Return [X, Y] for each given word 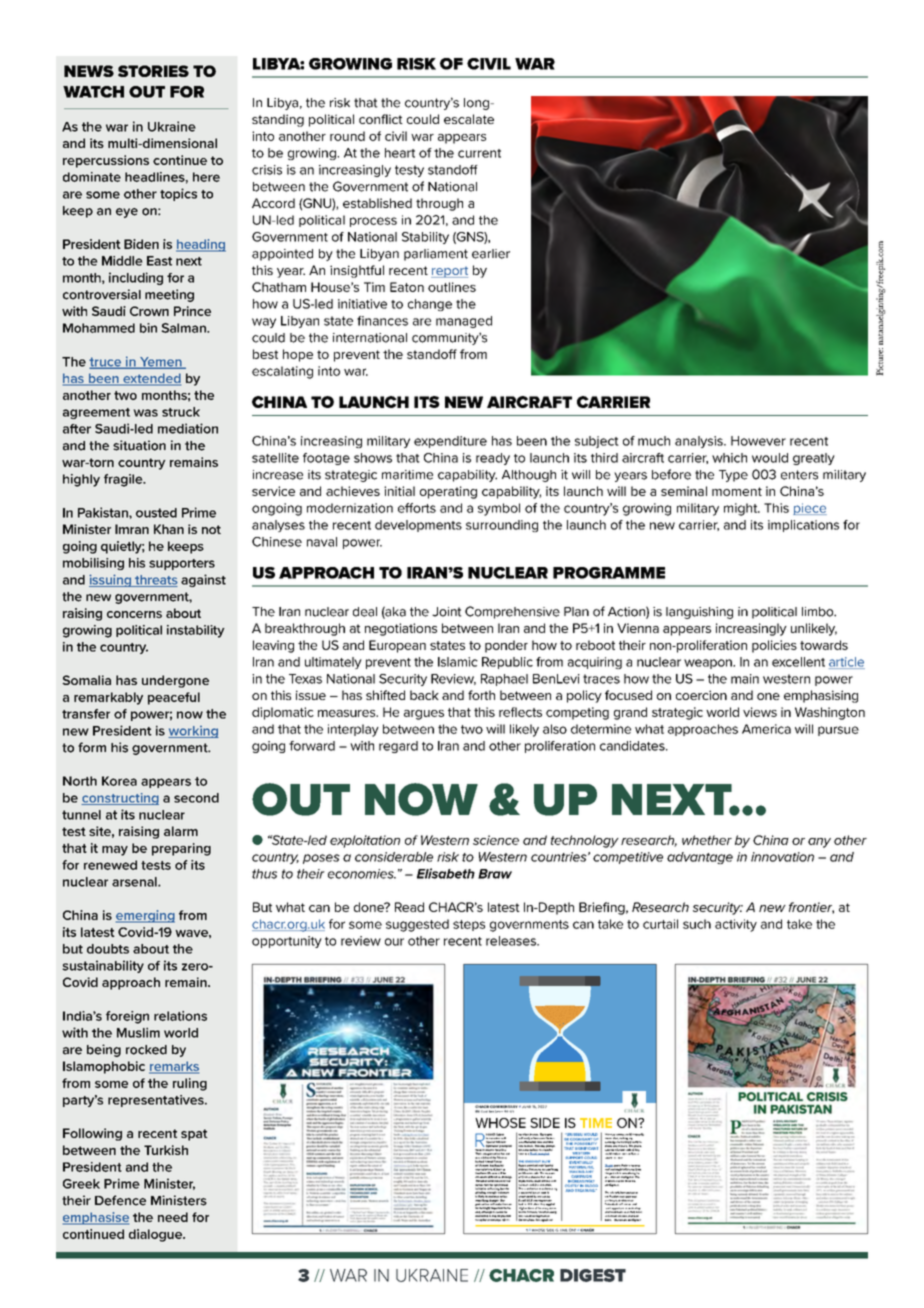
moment [737, 491]
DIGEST [593, 1275]
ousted [156, 513]
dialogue [156, 1235]
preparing [181, 849]
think [638, 1210]
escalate [469, 119]
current [479, 153]
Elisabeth [446, 873]
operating [448, 492]
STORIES [153, 71]
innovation [782, 857]
